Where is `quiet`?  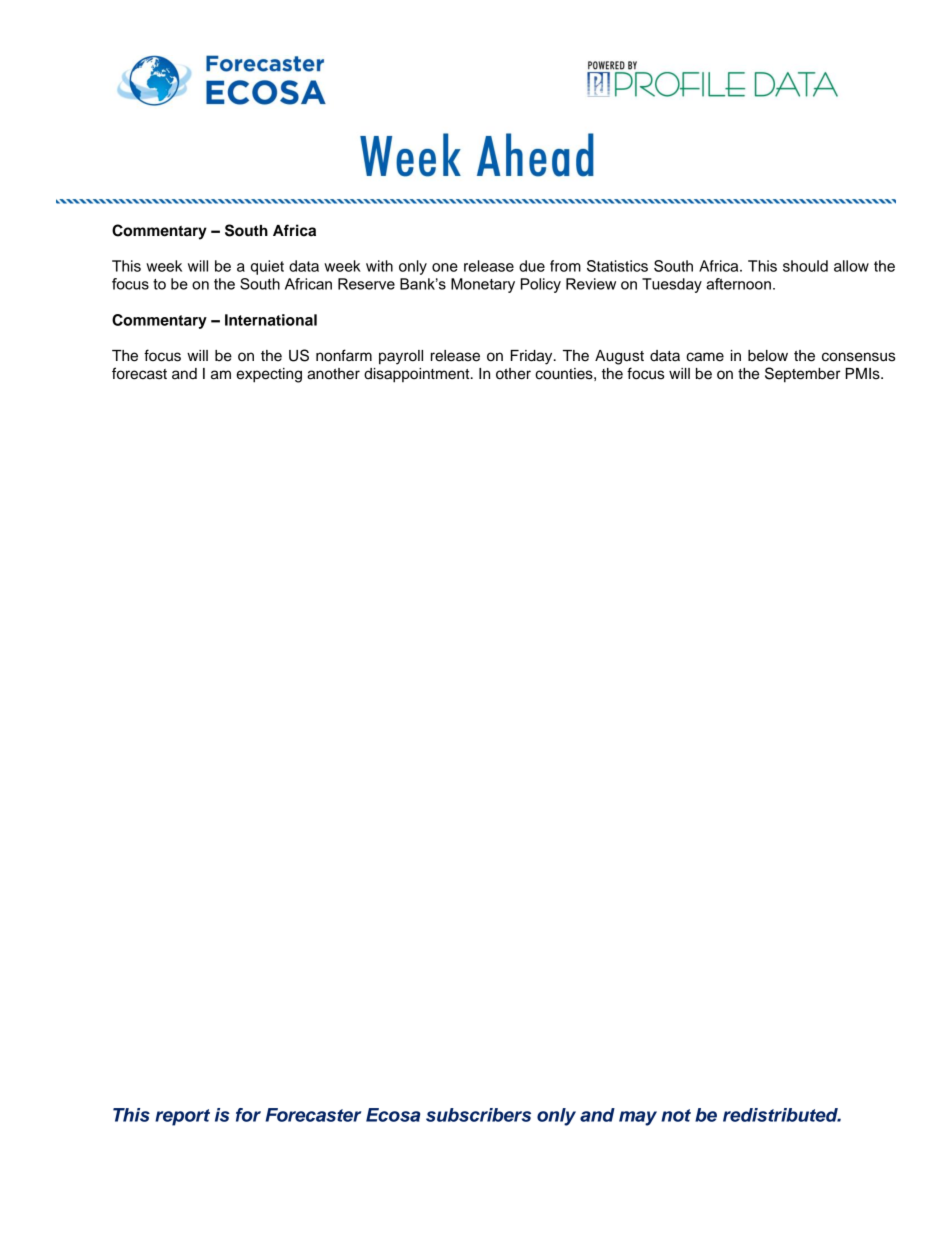 quiet is located at coordinates (267, 267).
